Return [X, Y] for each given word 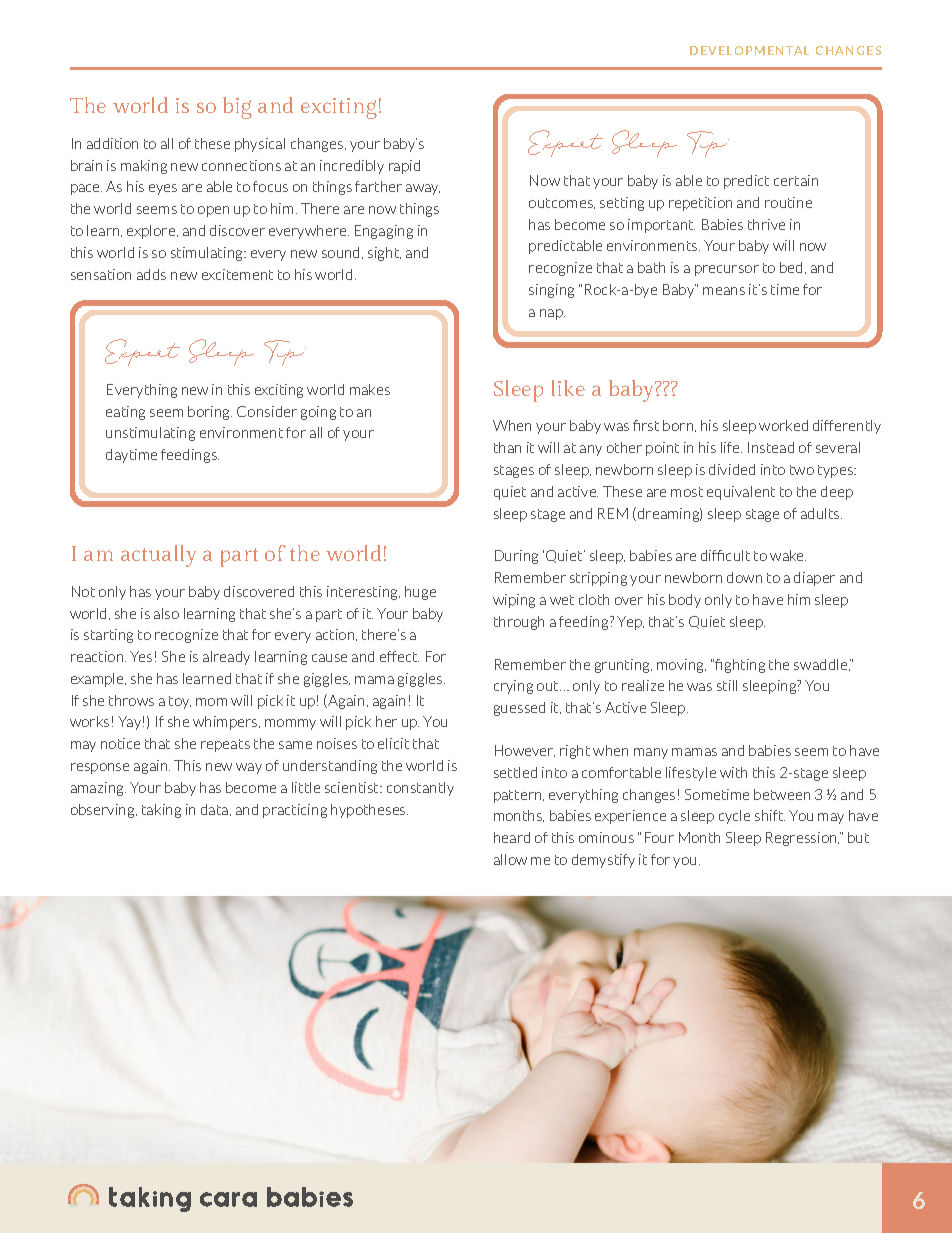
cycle [734, 817]
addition [112, 143]
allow [510, 859]
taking [161, 811]
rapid [404, 167]
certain [796, 180]
